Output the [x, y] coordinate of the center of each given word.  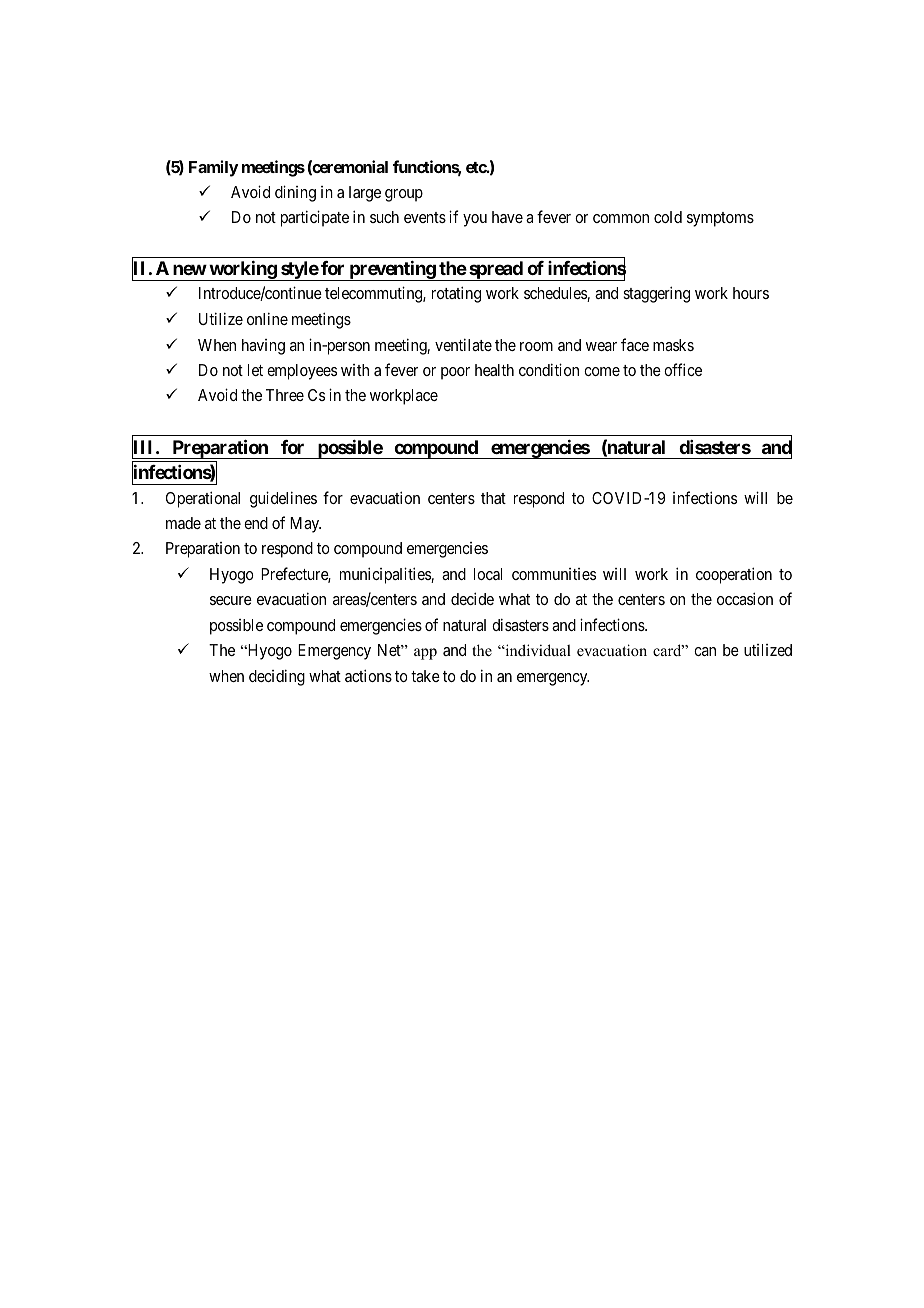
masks [673, 345]
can [705, 651]
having [263, 347]
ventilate [463, 344]
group [404, 195]
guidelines [283, 499]
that [493, 498]
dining [295, 193]
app [425, 654]
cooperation [734, 575]
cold [668, 217]
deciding [277, 677]
